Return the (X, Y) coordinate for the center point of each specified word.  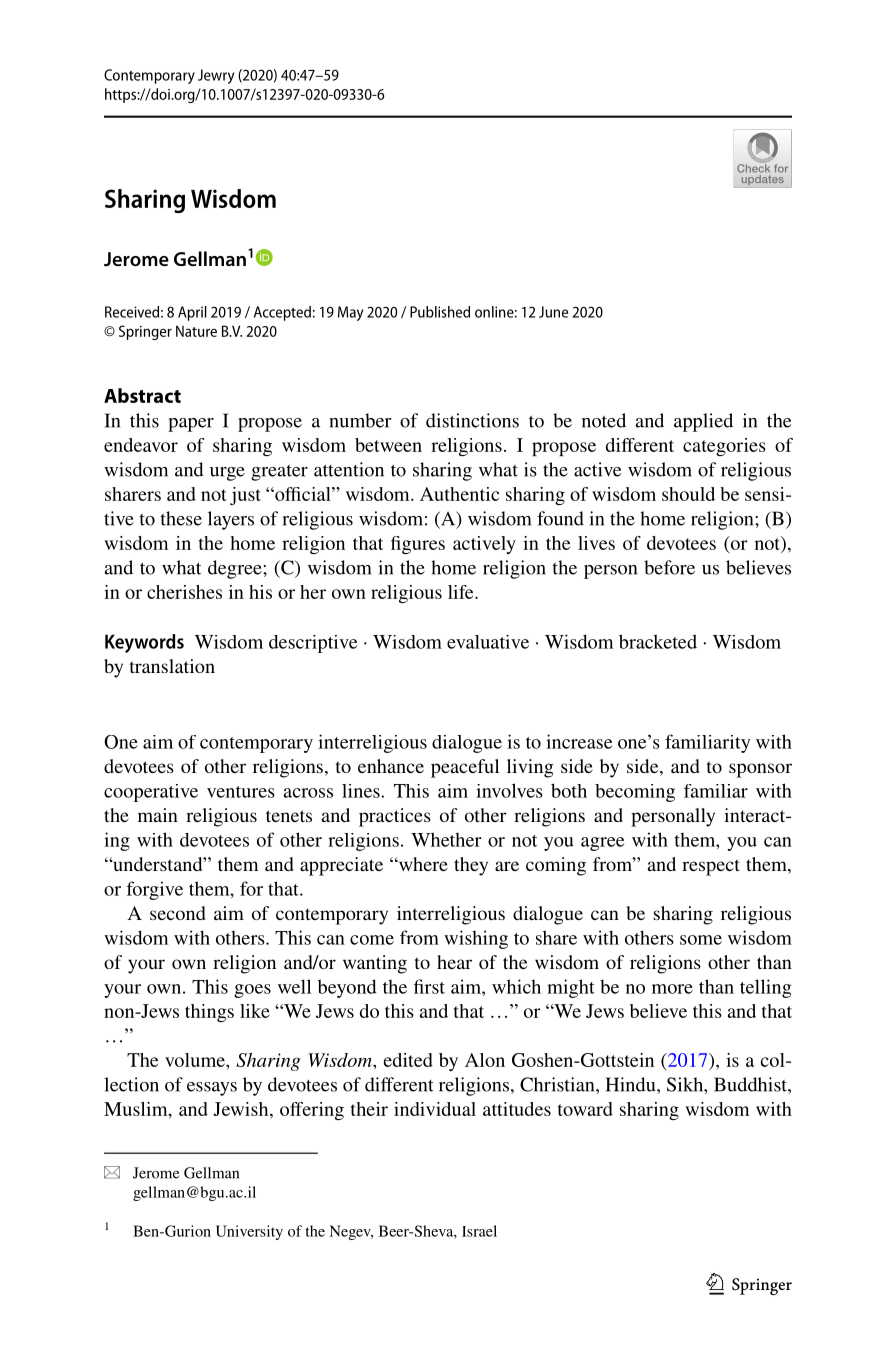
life (462, 592)
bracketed (658, 641)
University (249, 1232)
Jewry (216, 76)
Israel (479, 1231)
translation (172, 666)
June (553, 312)
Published (440, 312)
